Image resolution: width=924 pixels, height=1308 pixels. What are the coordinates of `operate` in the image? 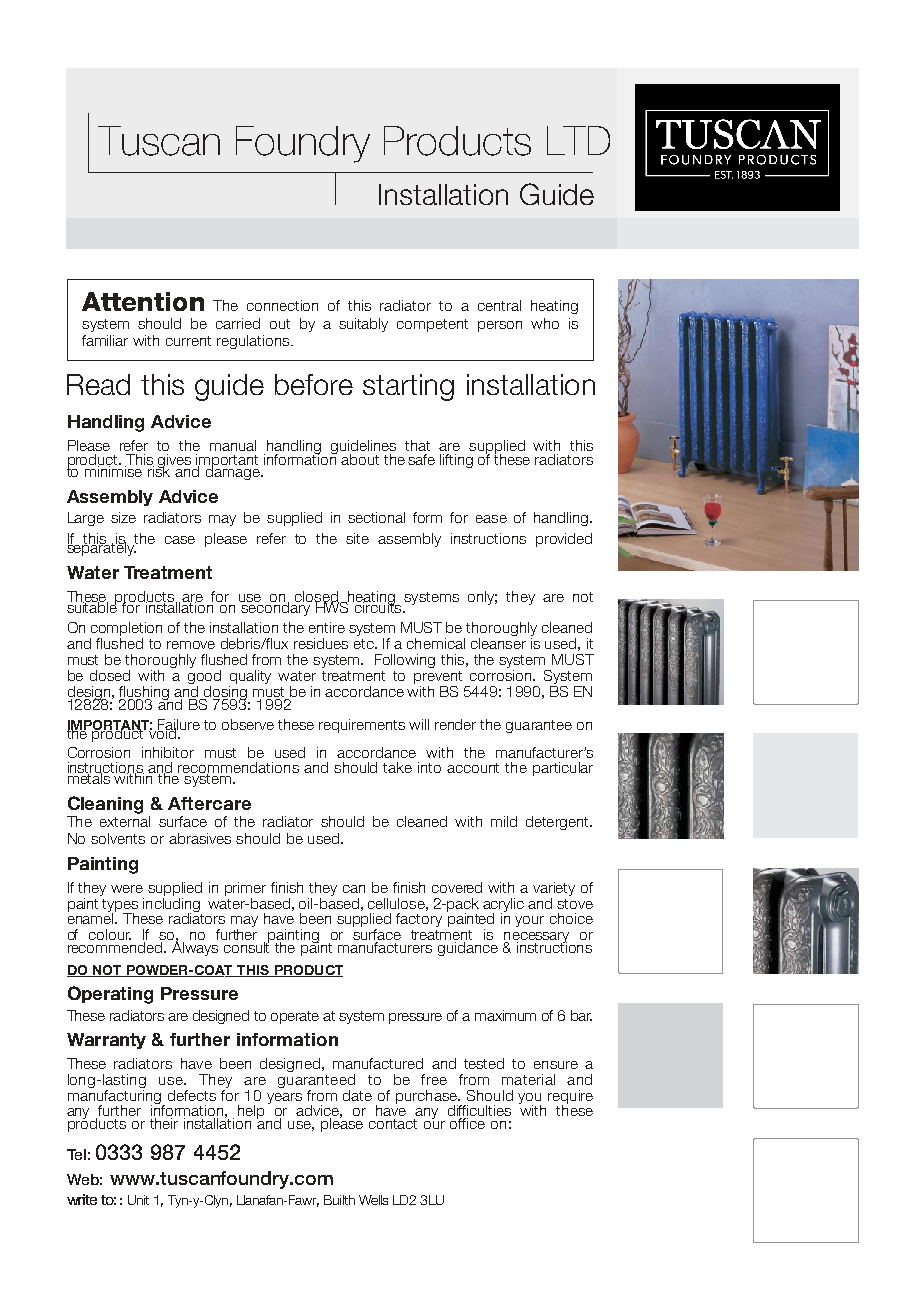 It's located at (295, 1017).
